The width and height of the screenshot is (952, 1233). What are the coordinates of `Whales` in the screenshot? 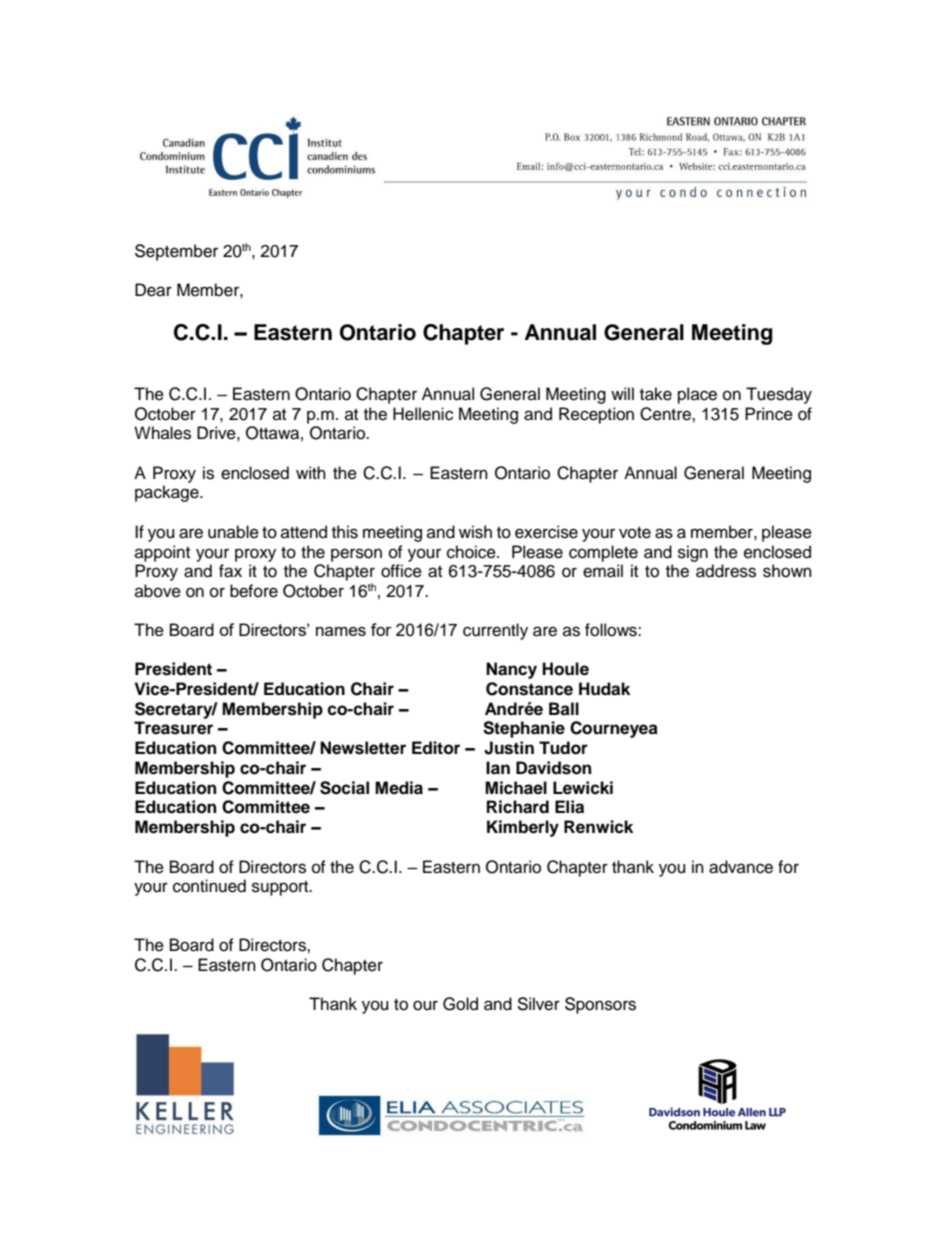 It's located at (162, 433).
